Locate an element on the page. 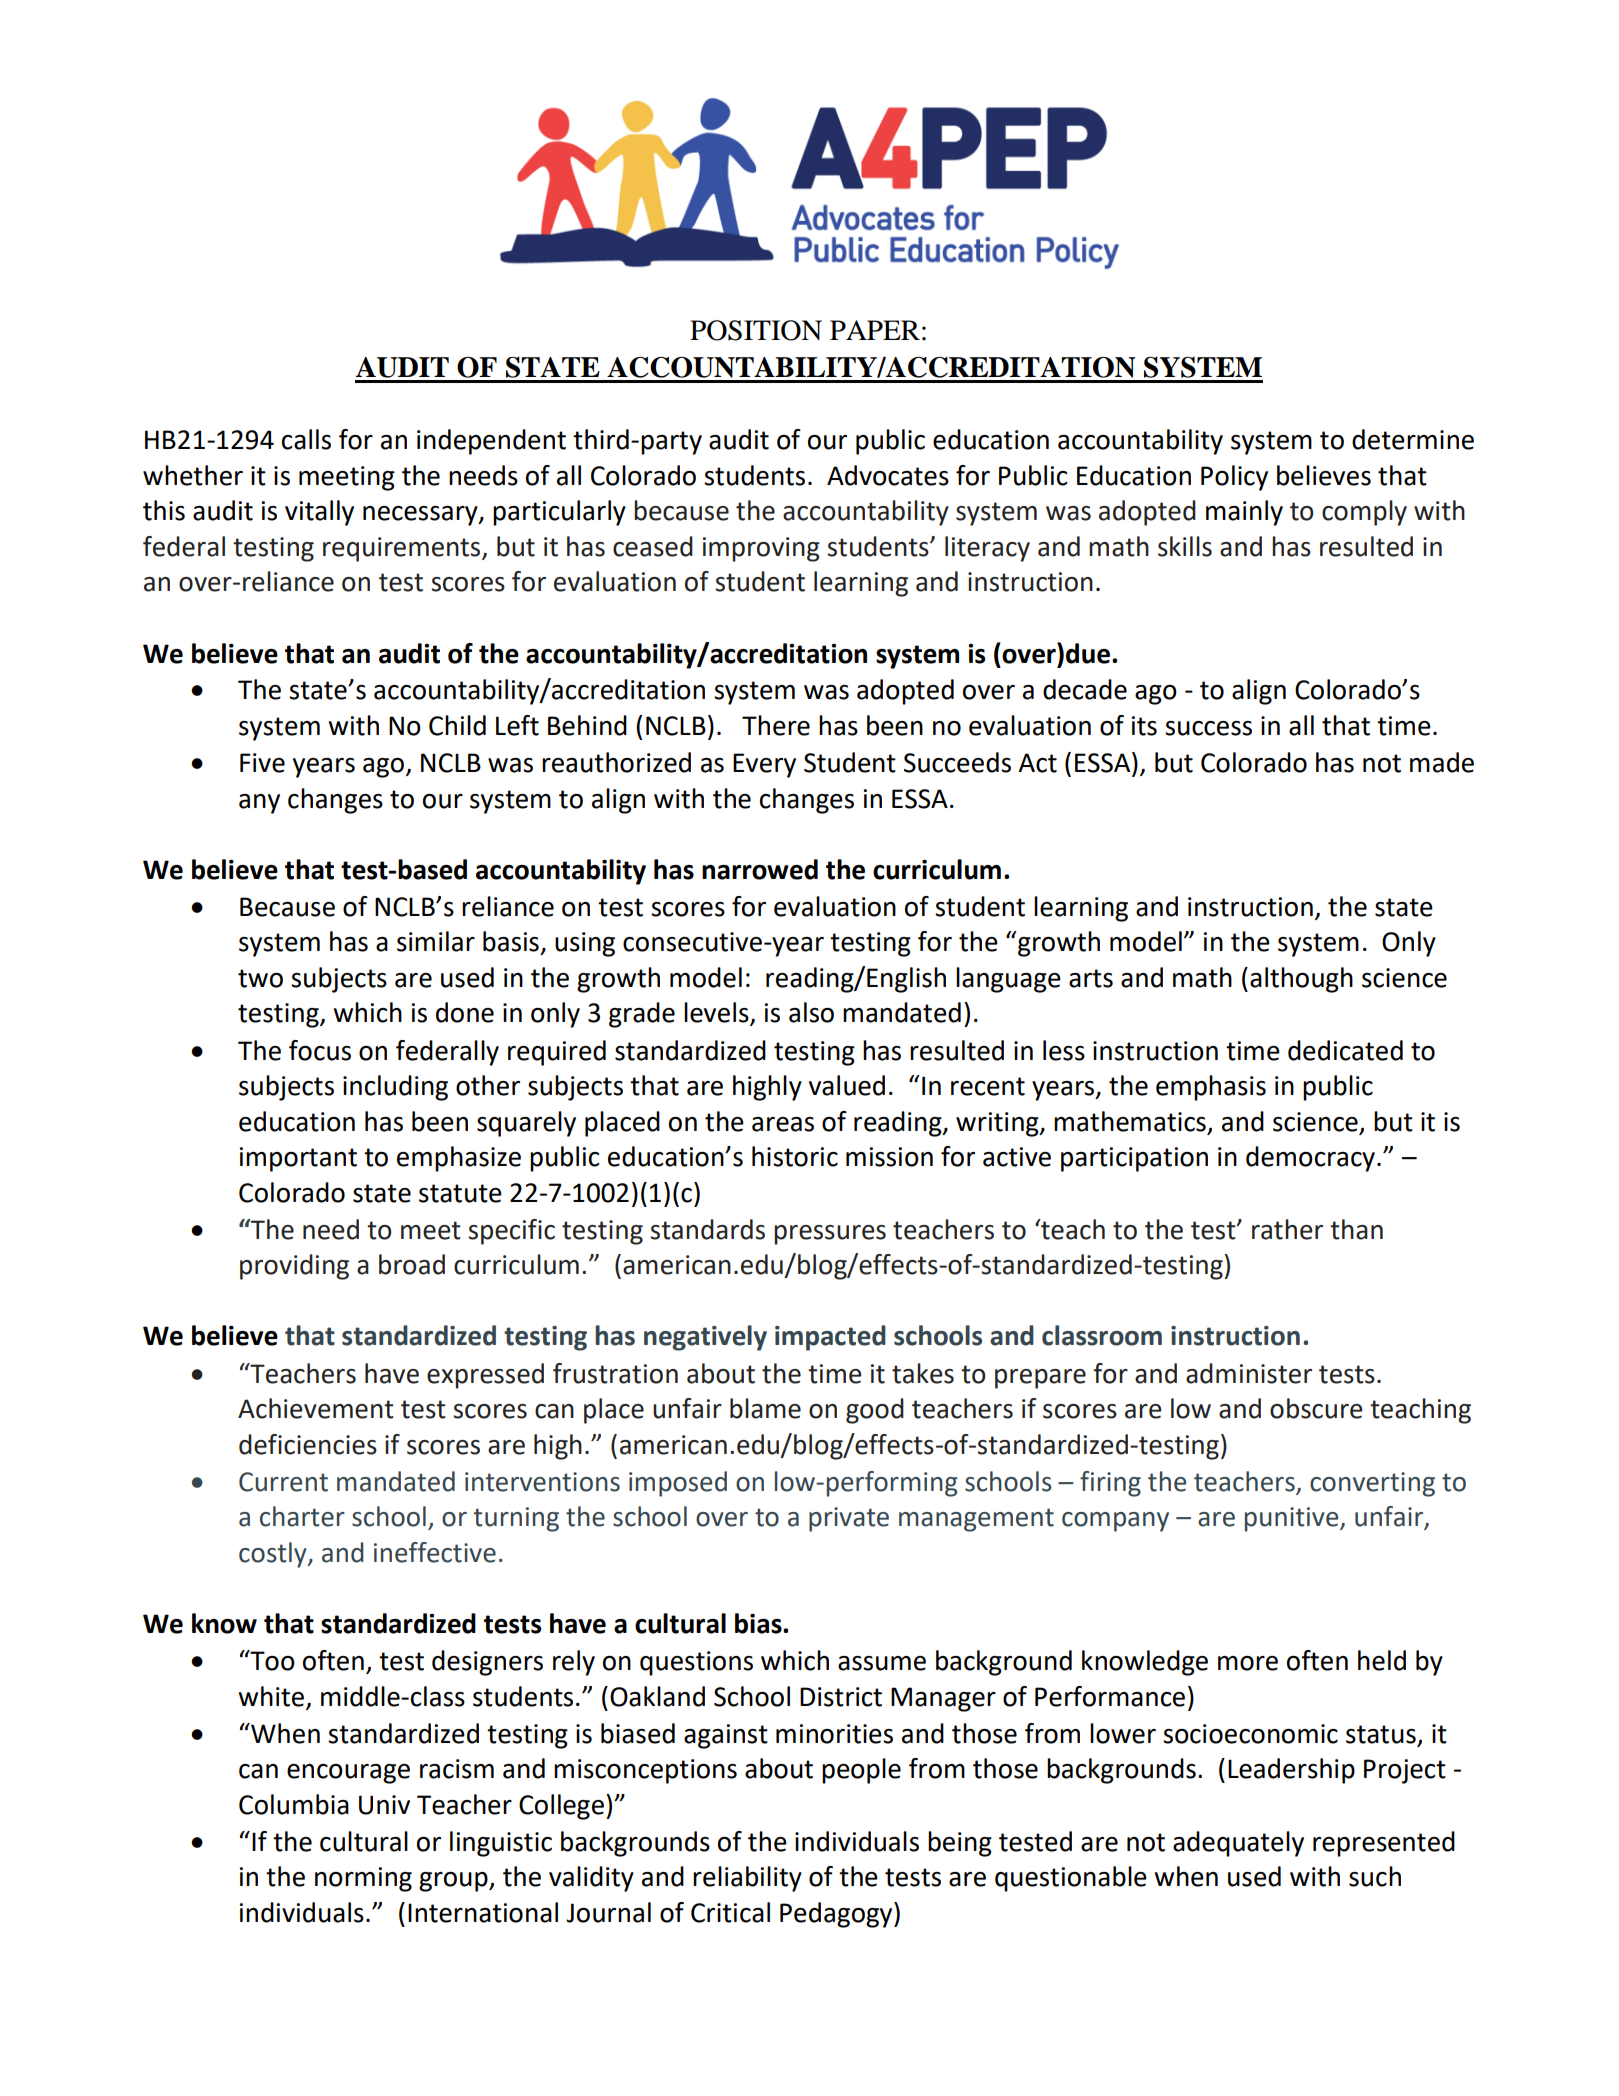 The image size is (1619, 2096). adequately is located at coordinates (1238, 1844).
